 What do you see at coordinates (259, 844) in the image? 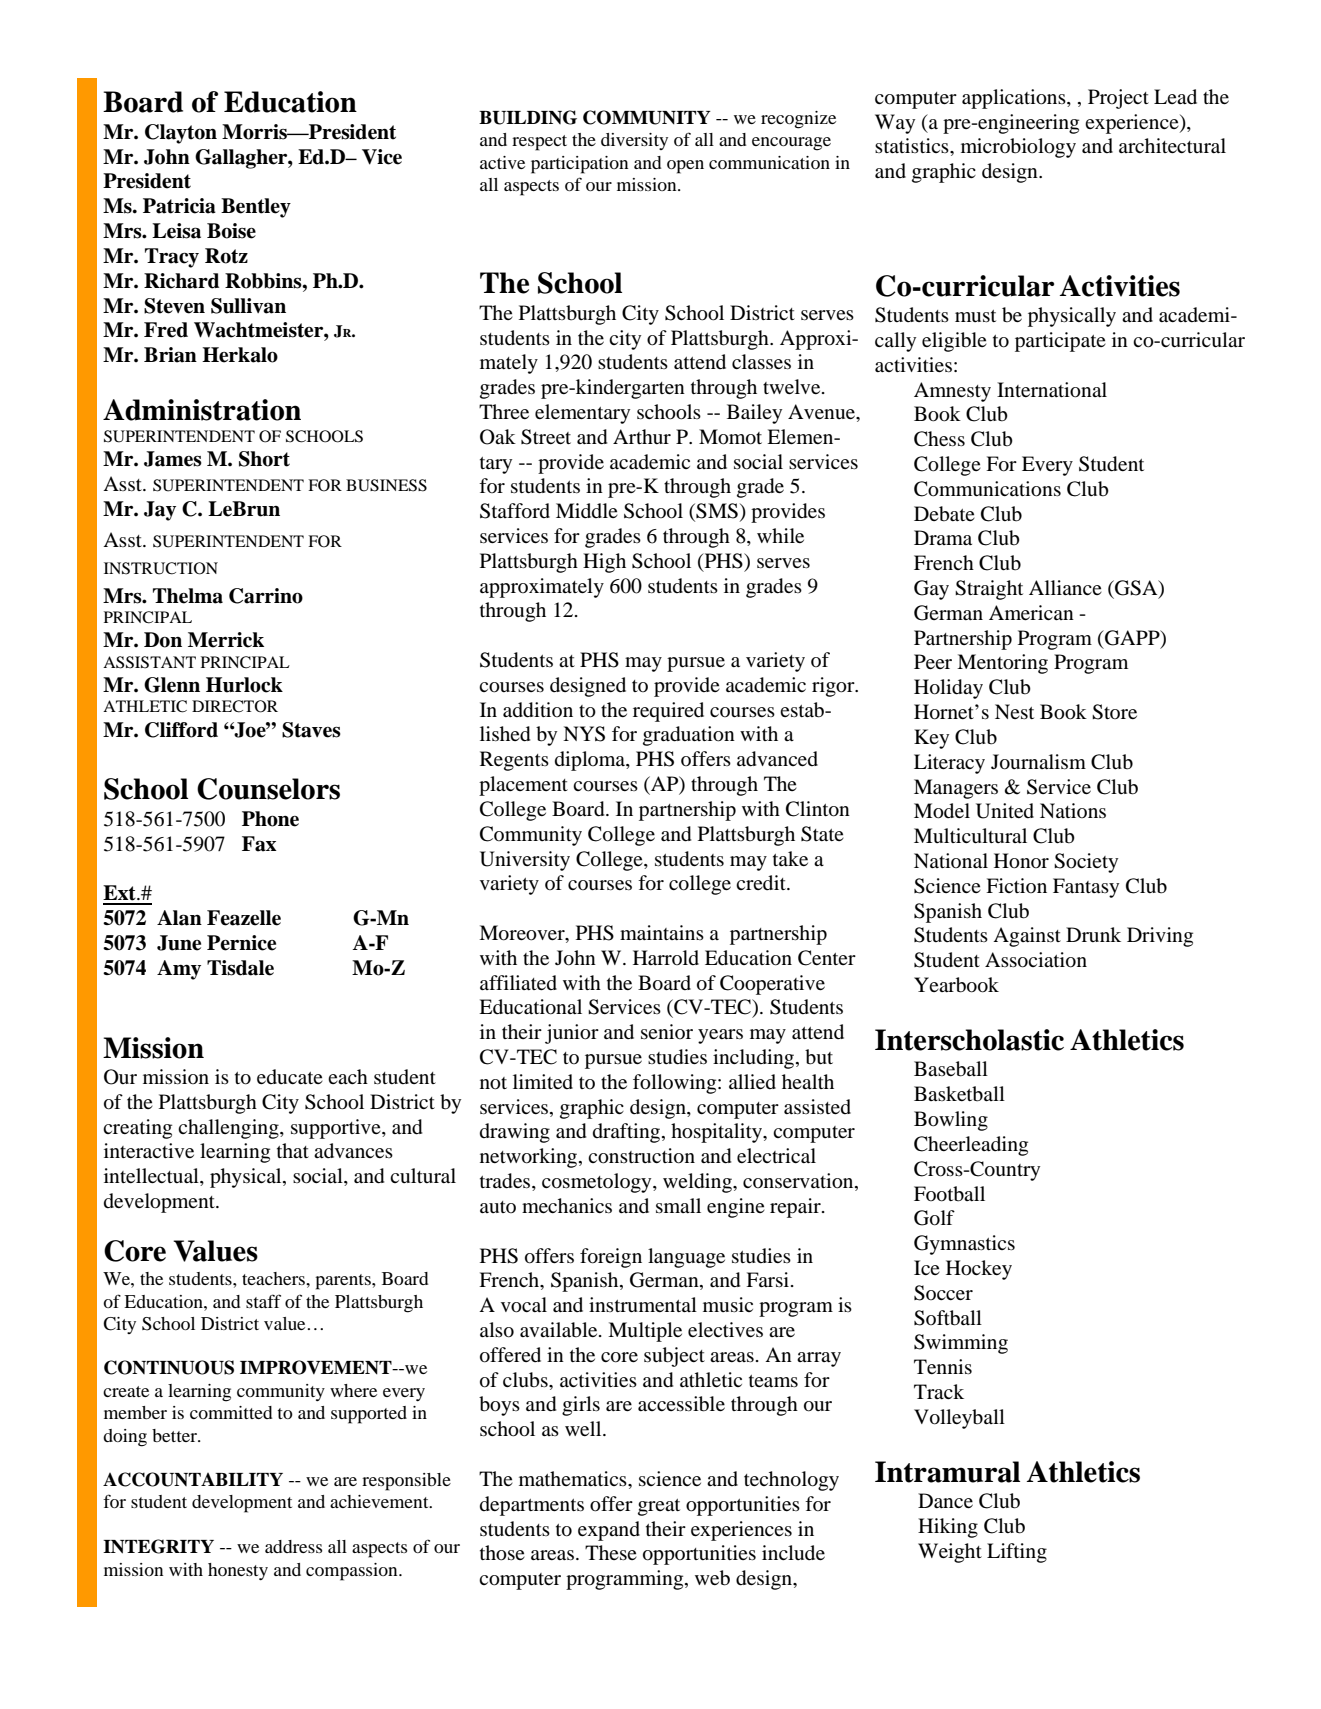
I see `Fax` at bounding box center [259, 844].
